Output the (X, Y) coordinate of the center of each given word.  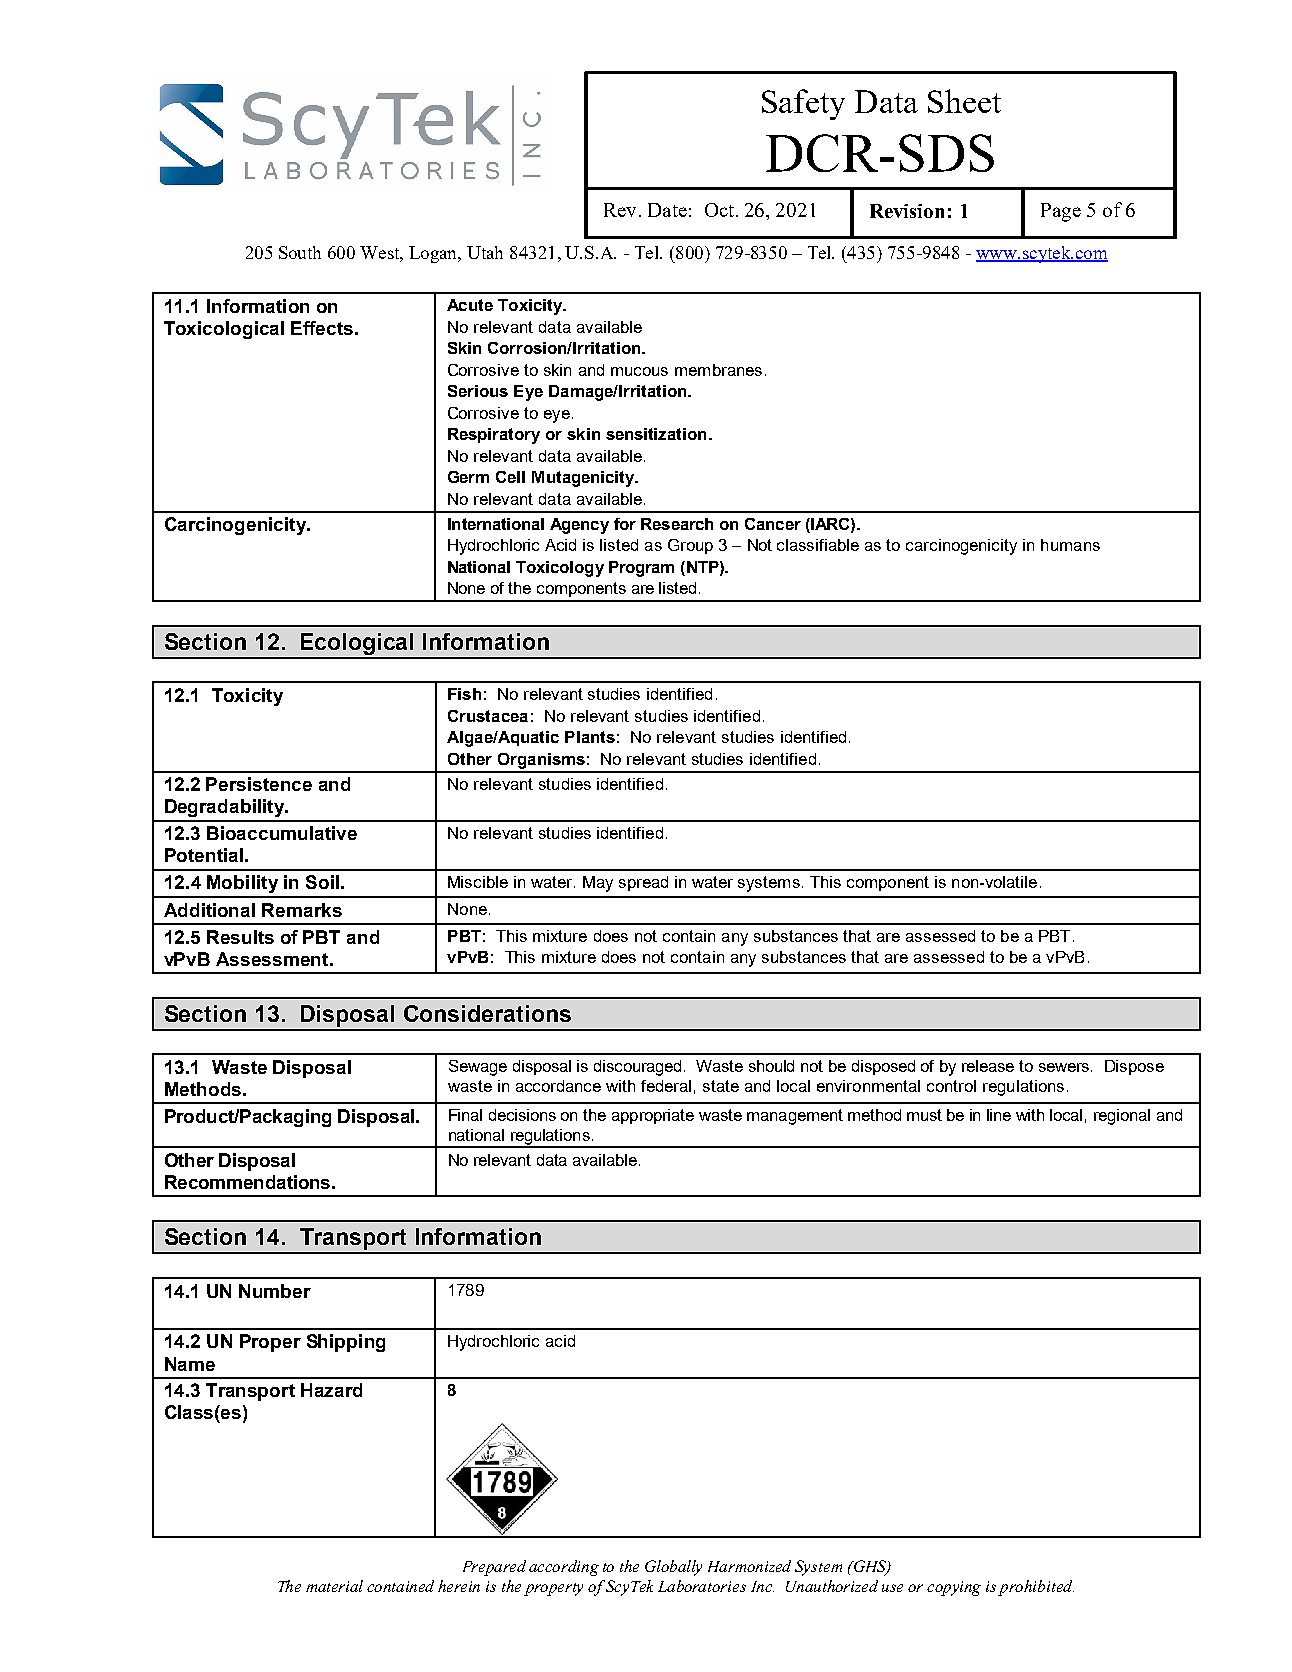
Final (465, 1115)
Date (667, 210)
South (300, 252)
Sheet (964, 101)
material (334, 1586)
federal (666, 1086)
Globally (673, 1568)
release (988, 1066)
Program (641, 569)
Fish (464, 694)
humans (1070, 545)
